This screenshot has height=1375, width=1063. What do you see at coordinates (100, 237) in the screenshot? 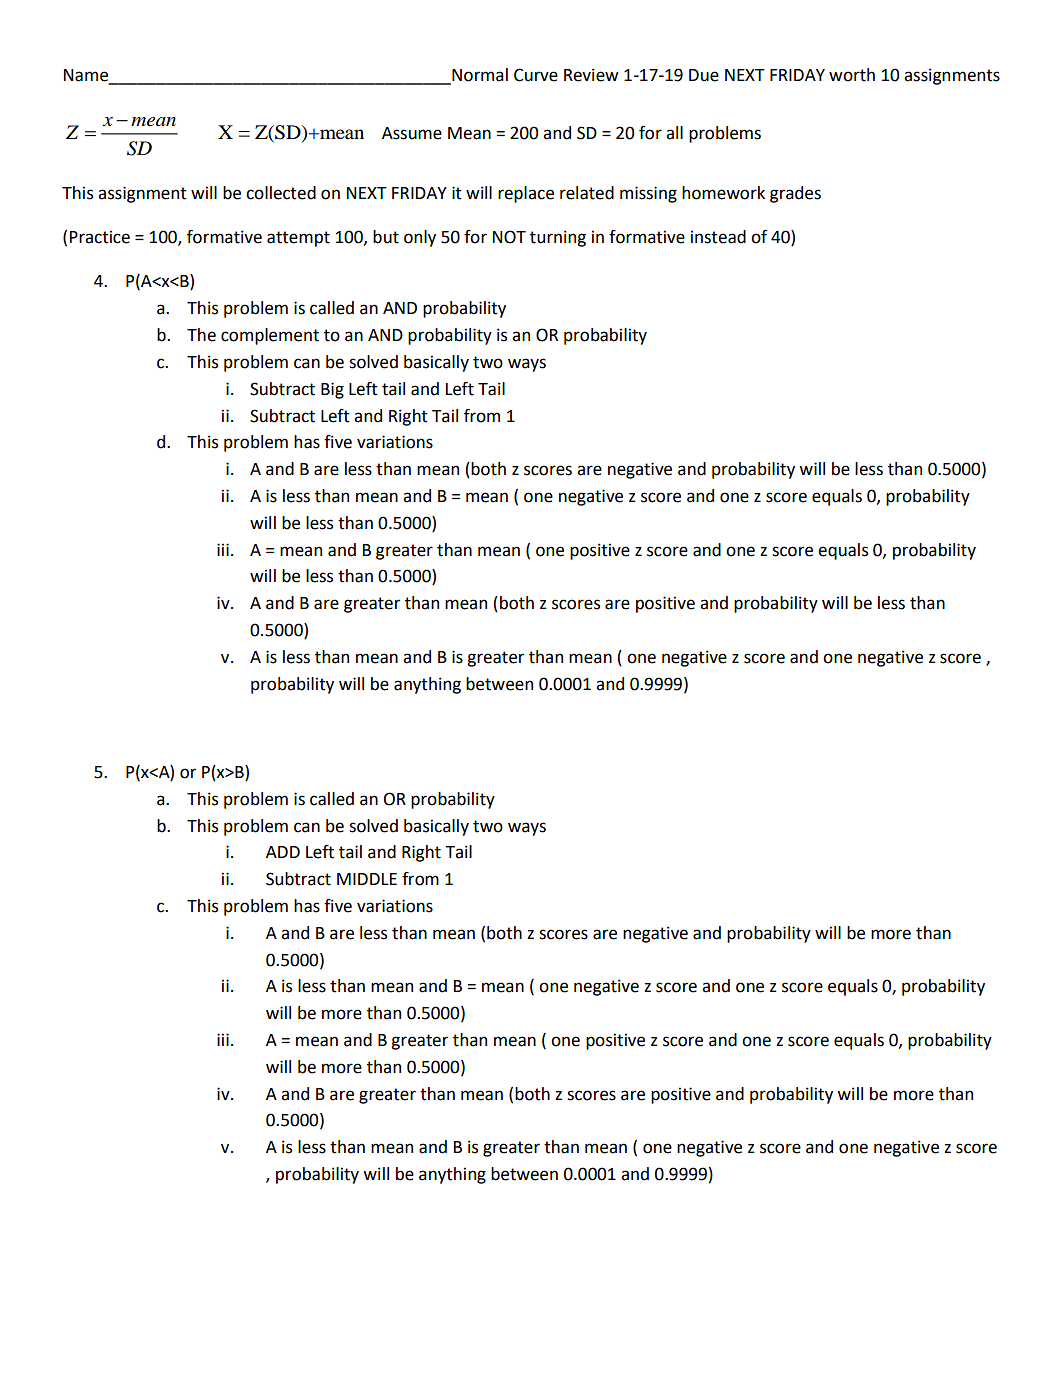
I see `Practice` at bounding box center [100, 237].
